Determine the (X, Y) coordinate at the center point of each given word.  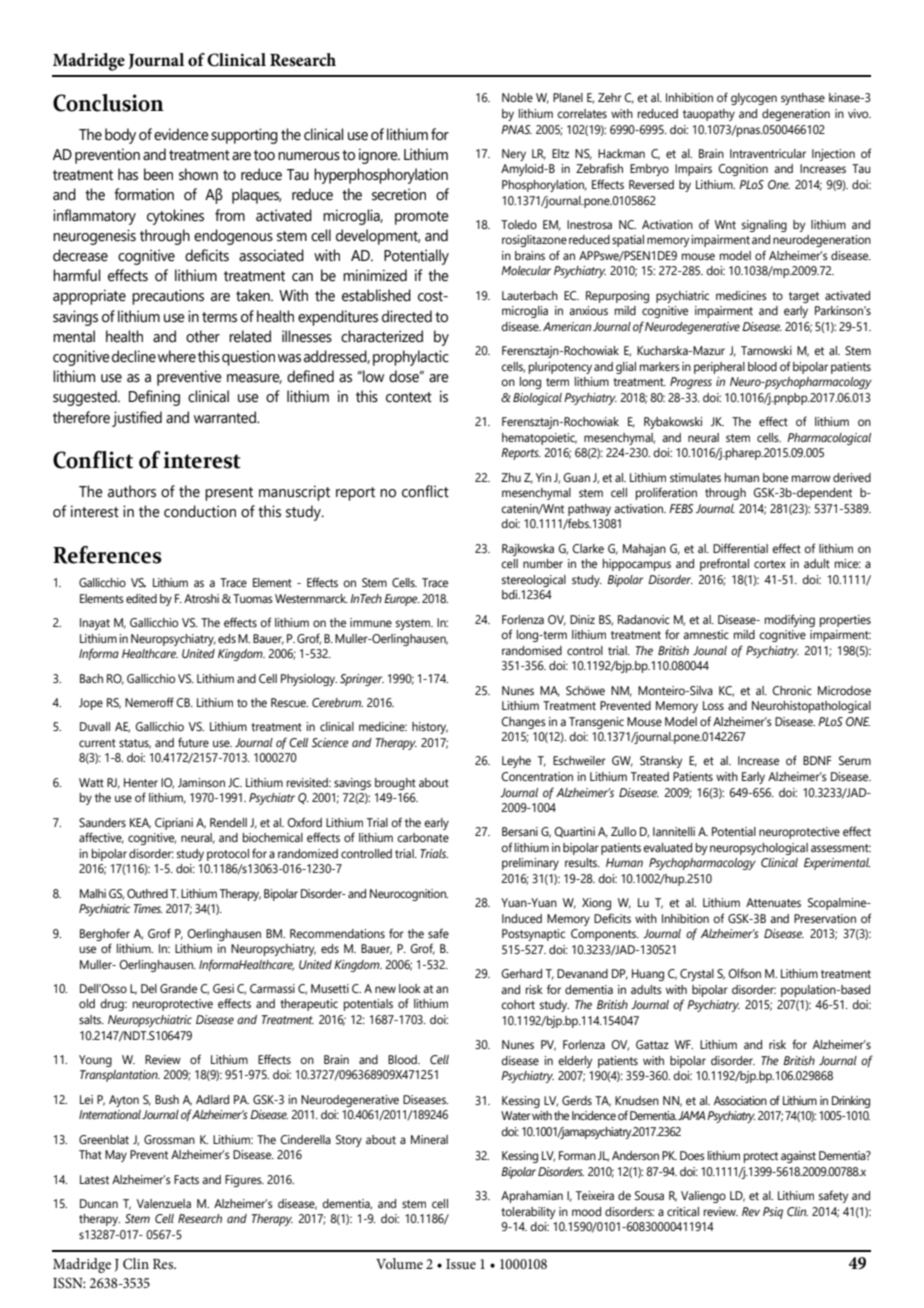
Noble (517, 97)
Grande (178, 988)
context (409, 397)
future (193, 742)
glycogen (754, 99)
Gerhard (521, 973)
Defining (154, 398)
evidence (181, 134)
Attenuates (773, 902)
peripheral (719, 368)
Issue (461, 1264)
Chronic (792, 690)
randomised (532, 650)
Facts (186, 1179)
